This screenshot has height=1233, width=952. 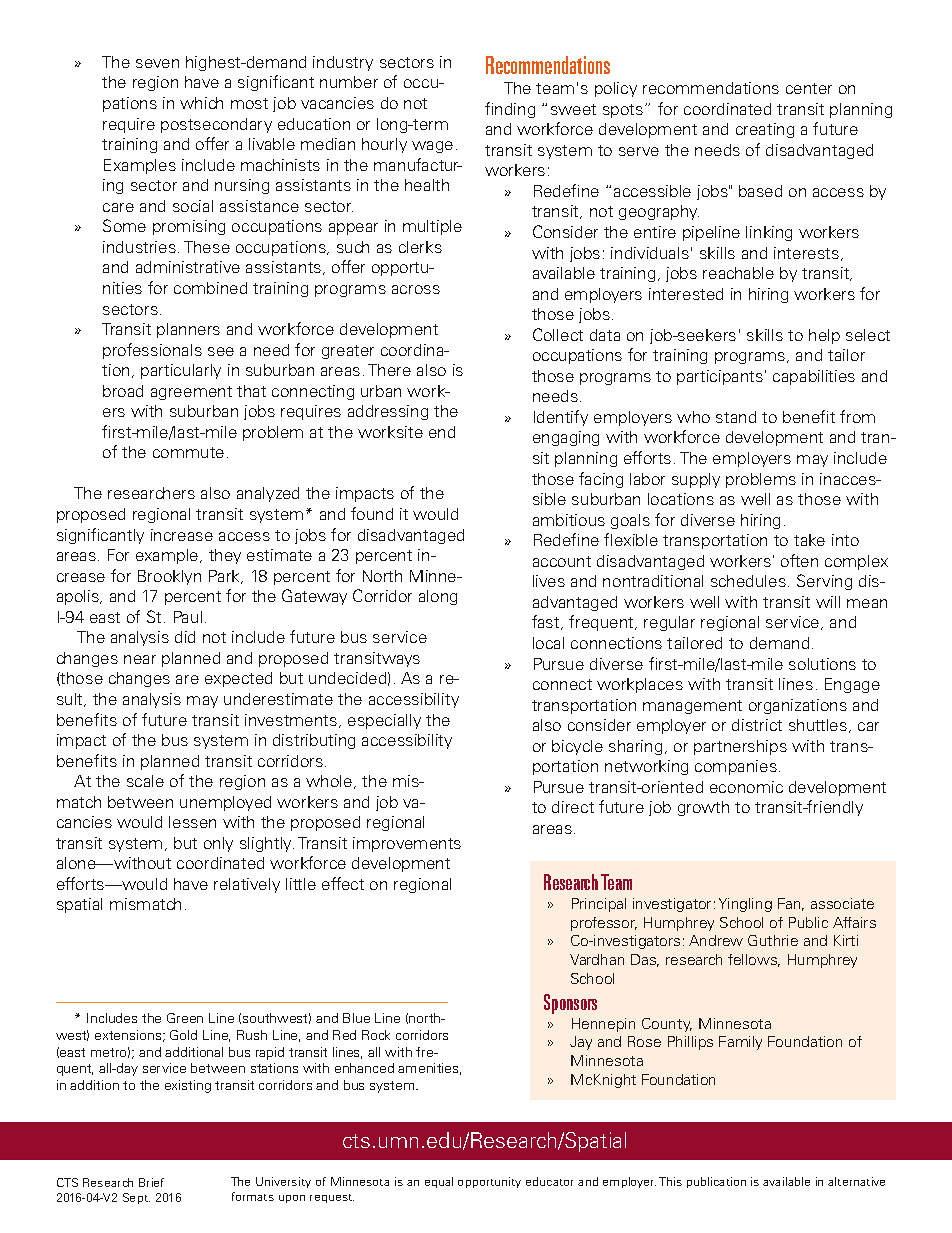 I want to click on finding, so click(x=510, y=110).
